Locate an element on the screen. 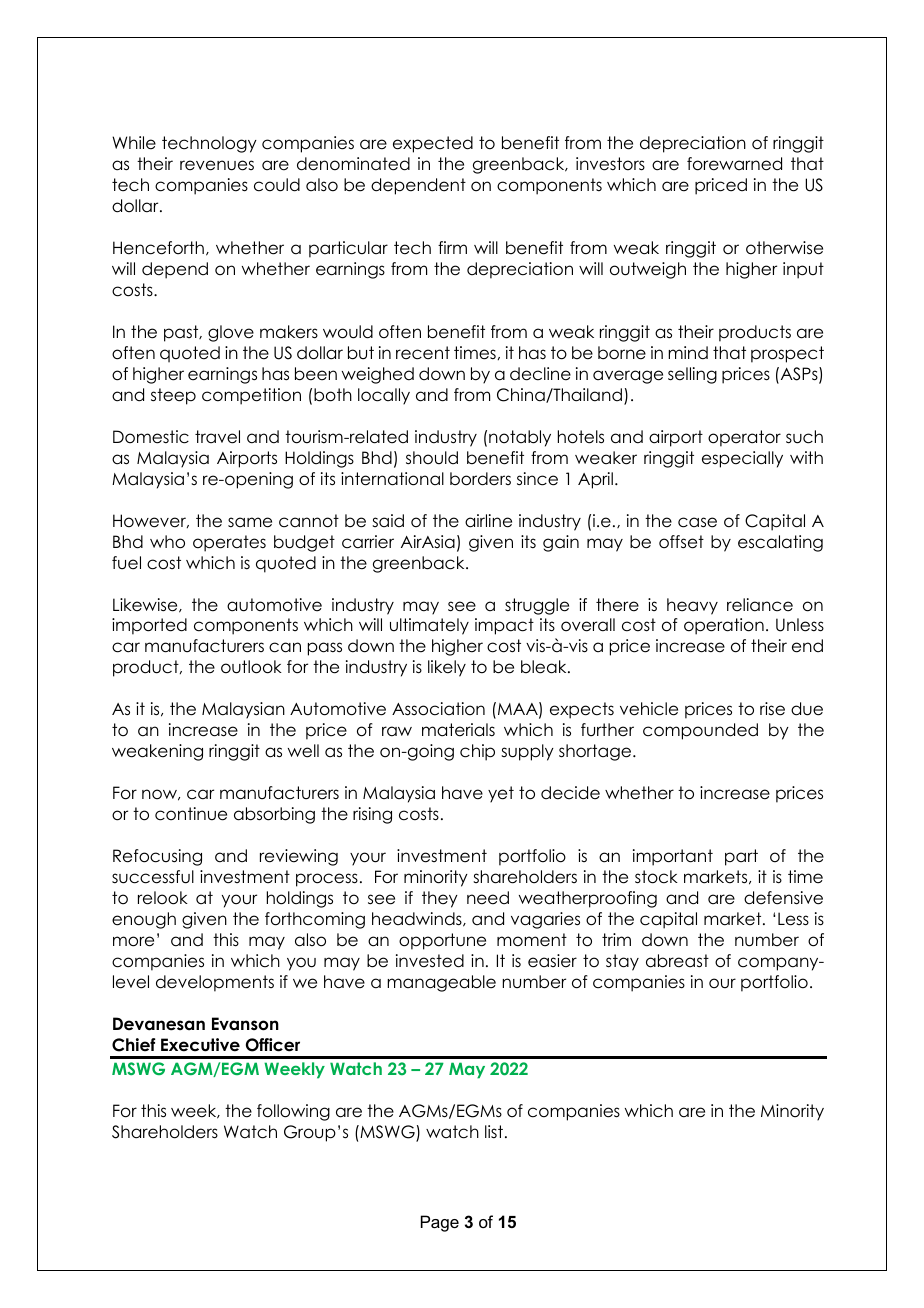  case is located at coordinates (697, 522).
